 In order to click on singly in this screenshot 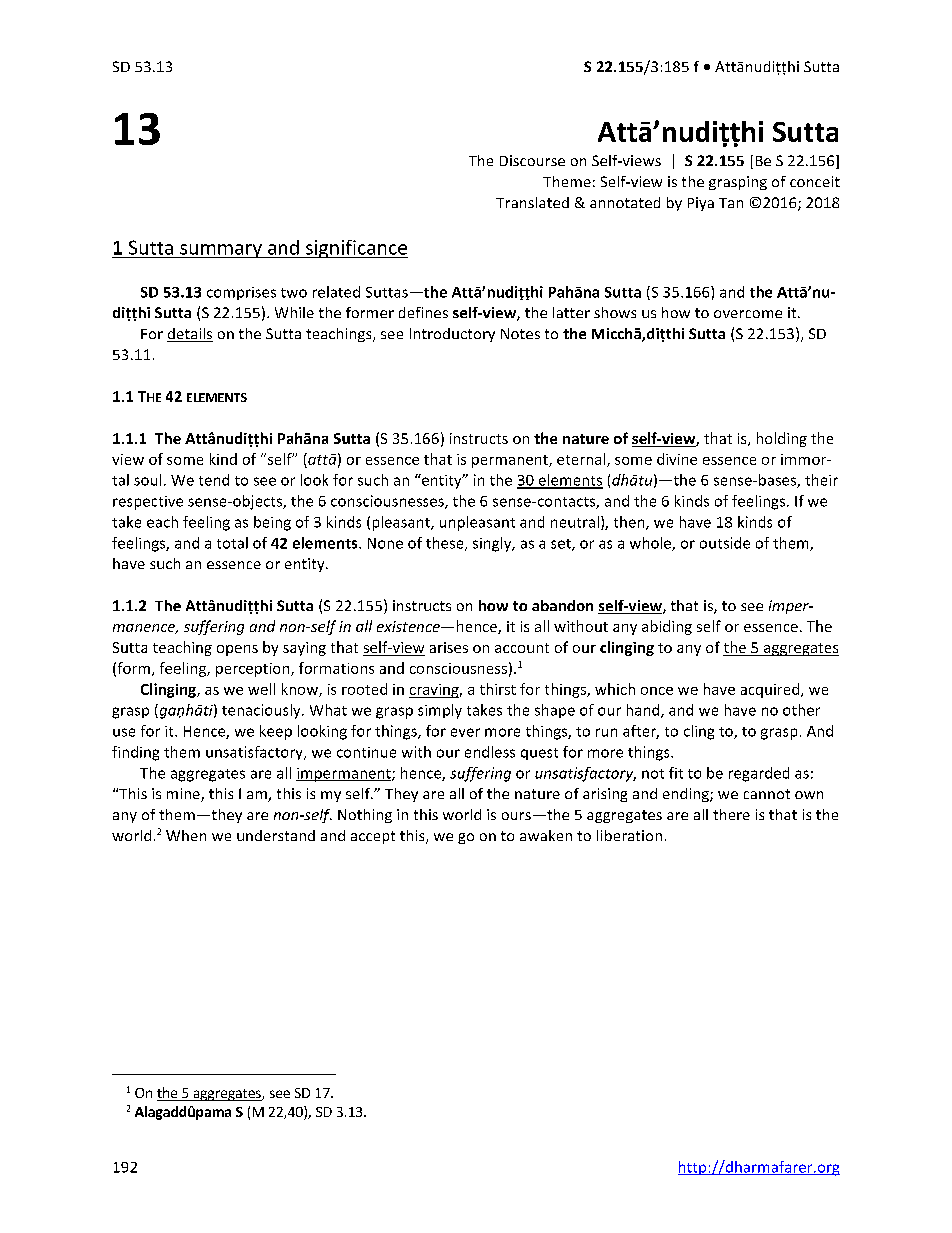, I will do `click(493, 544)`.
